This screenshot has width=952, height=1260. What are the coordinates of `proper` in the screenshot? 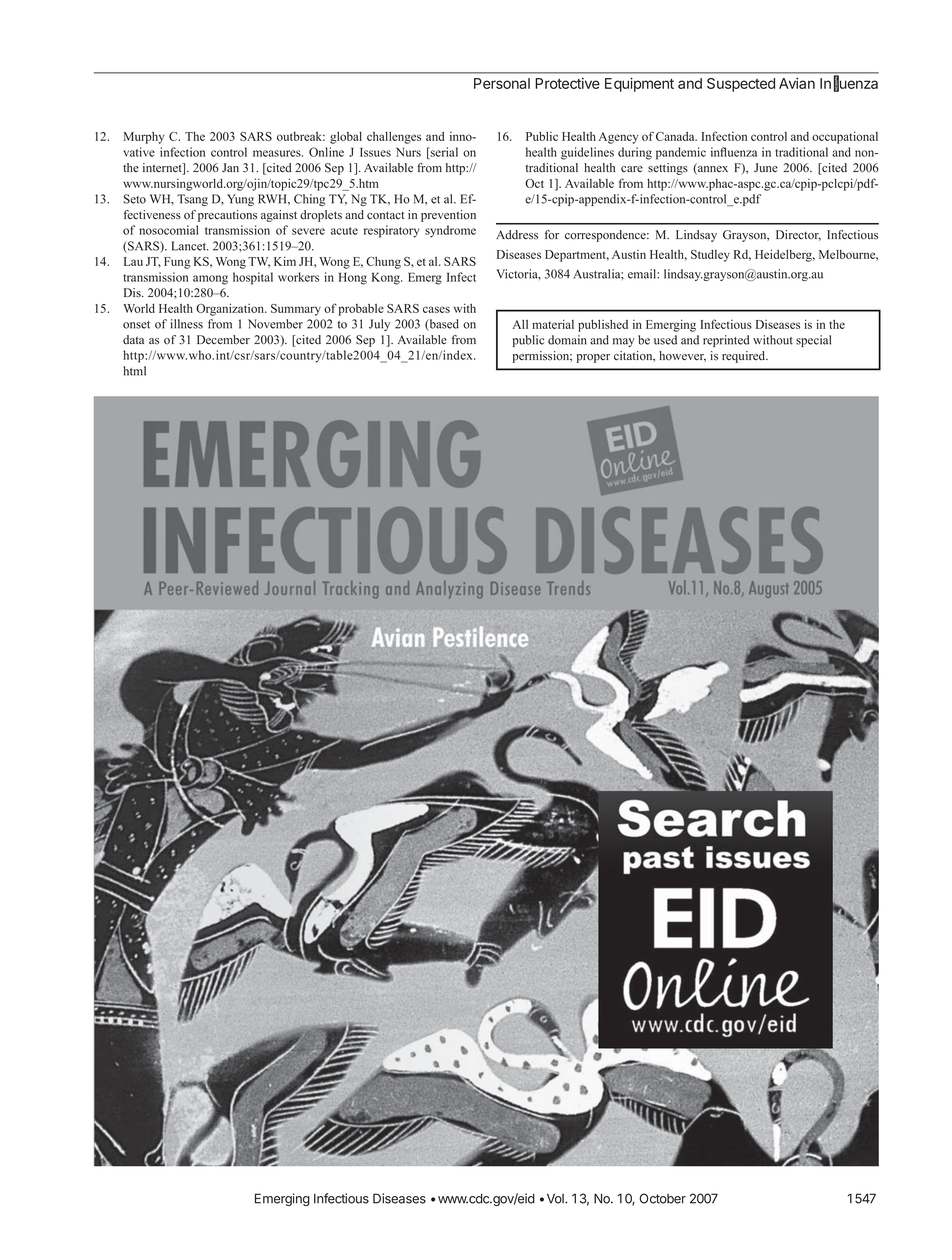 It's located at (593, 358).
